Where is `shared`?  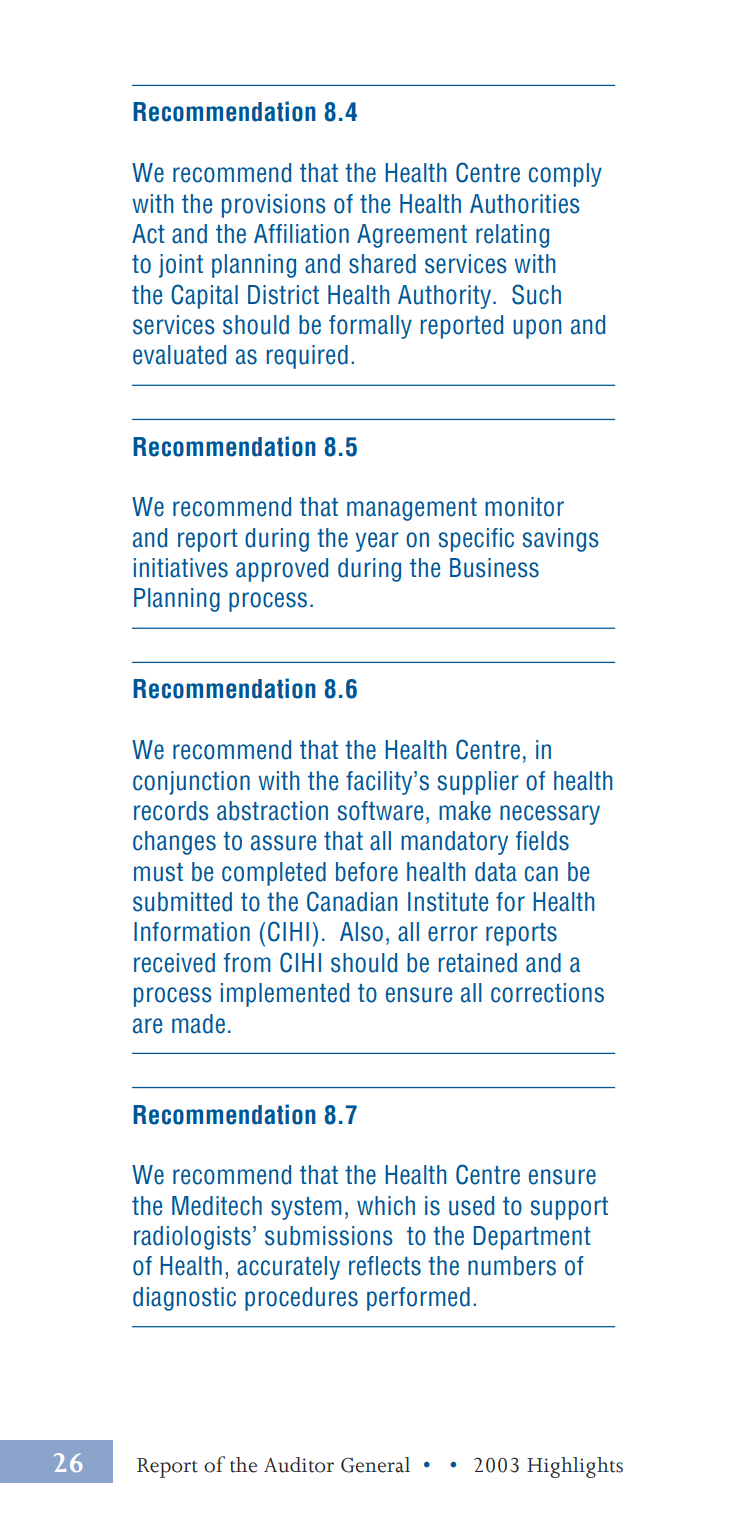
shared is located at coordinates (382, 264).
